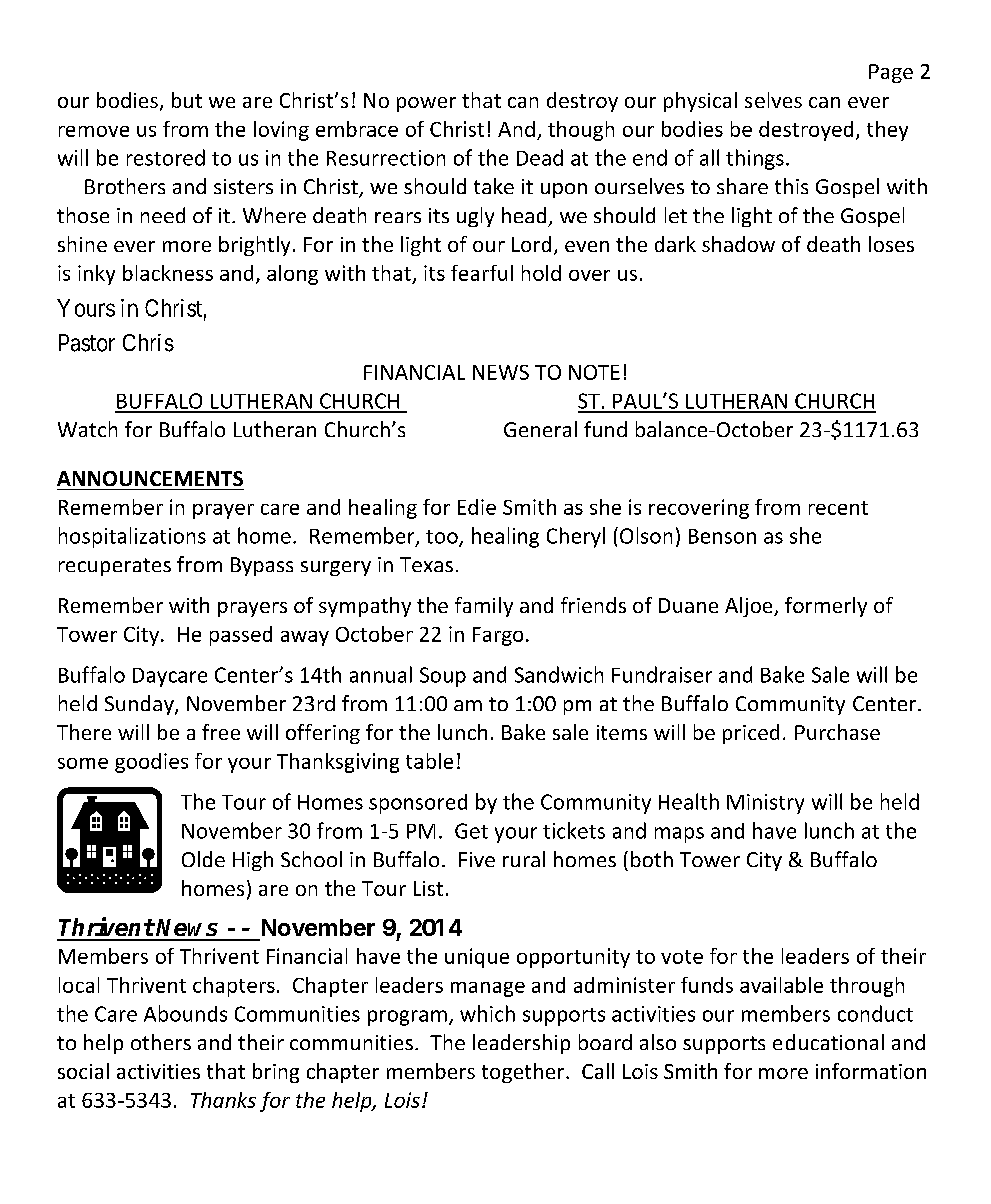 This screenshot has height=1204, width=991. I want to click on Abounds, so click(185, 1013).
